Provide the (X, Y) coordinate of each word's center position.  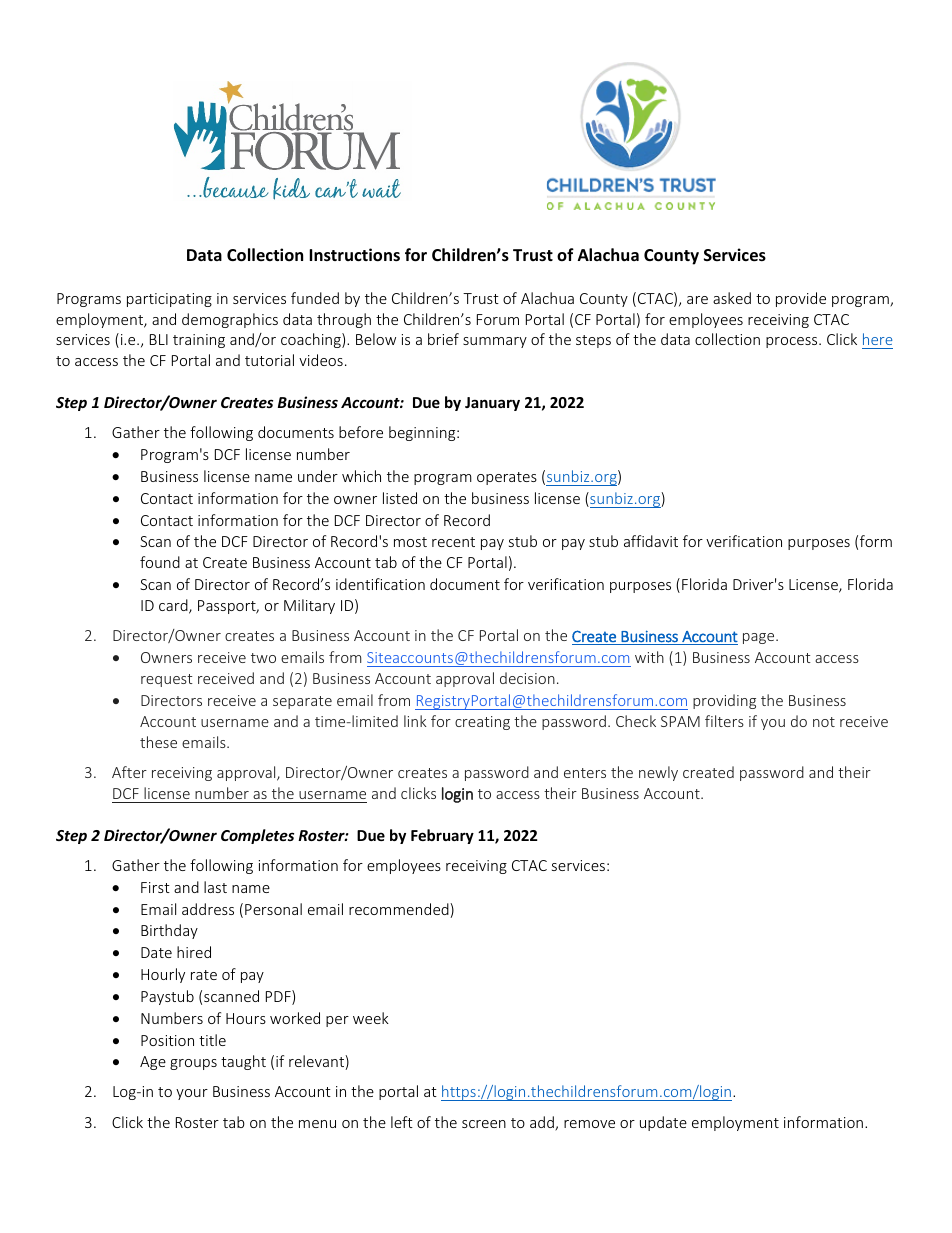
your (192, 1094)
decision (527, 678)
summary (495, 342)
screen (484, 1124)
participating (169, 300)
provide (801, 299)
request (167, 680)
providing (724, 701)
